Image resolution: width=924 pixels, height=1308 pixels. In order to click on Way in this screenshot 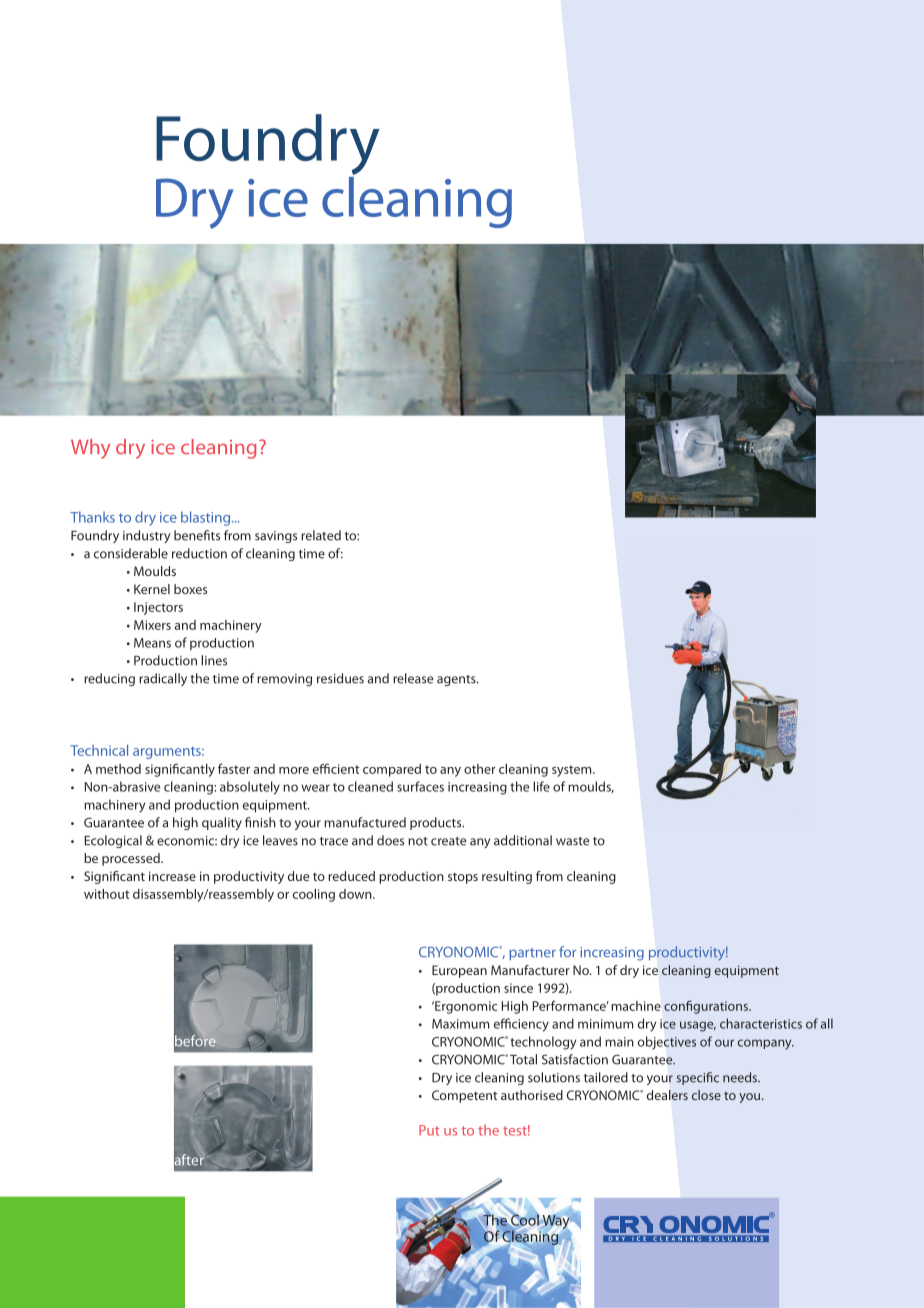, I will do `click(556, 1222)`.
